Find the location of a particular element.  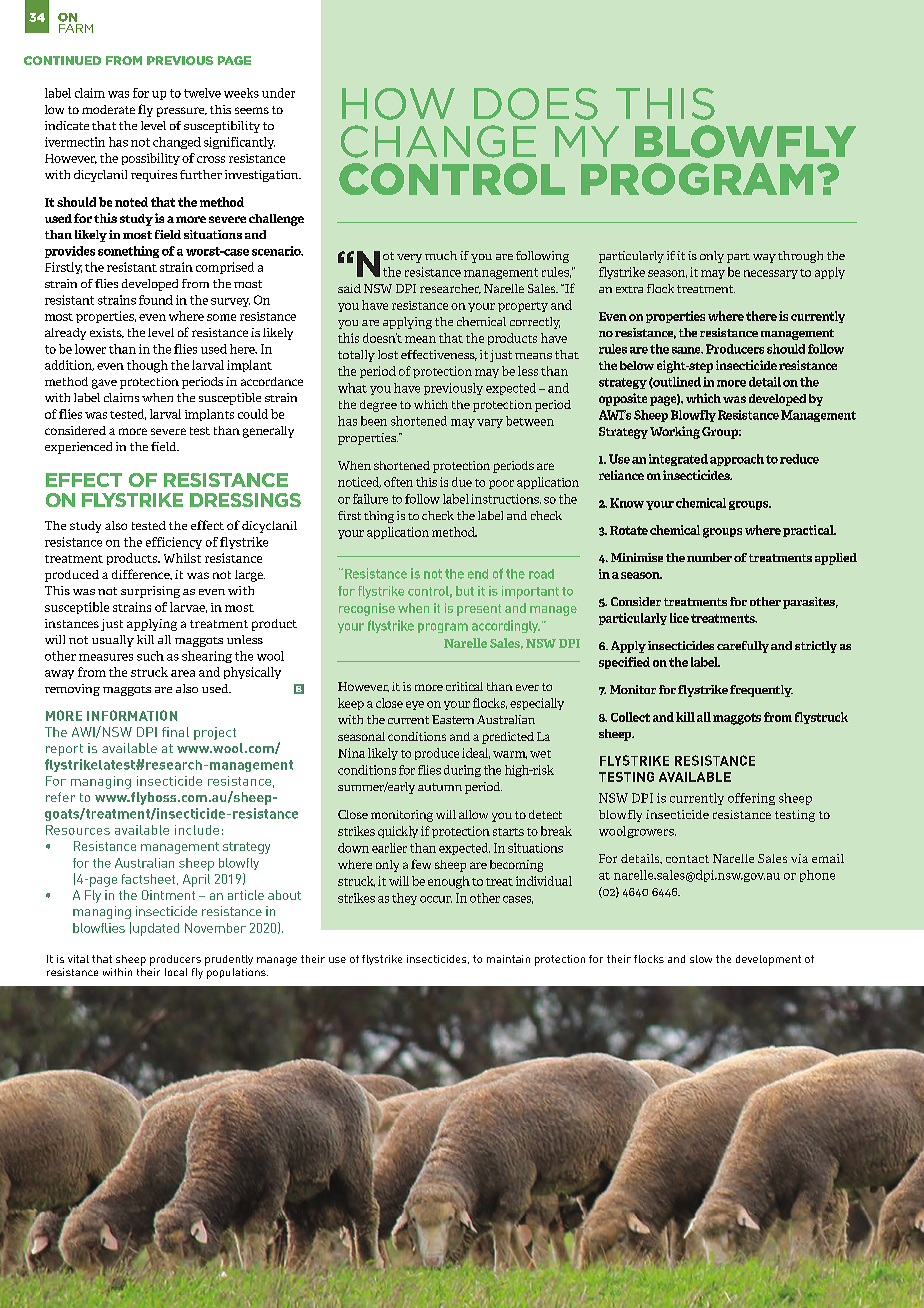

noted is located at coordinates (131, 202).
